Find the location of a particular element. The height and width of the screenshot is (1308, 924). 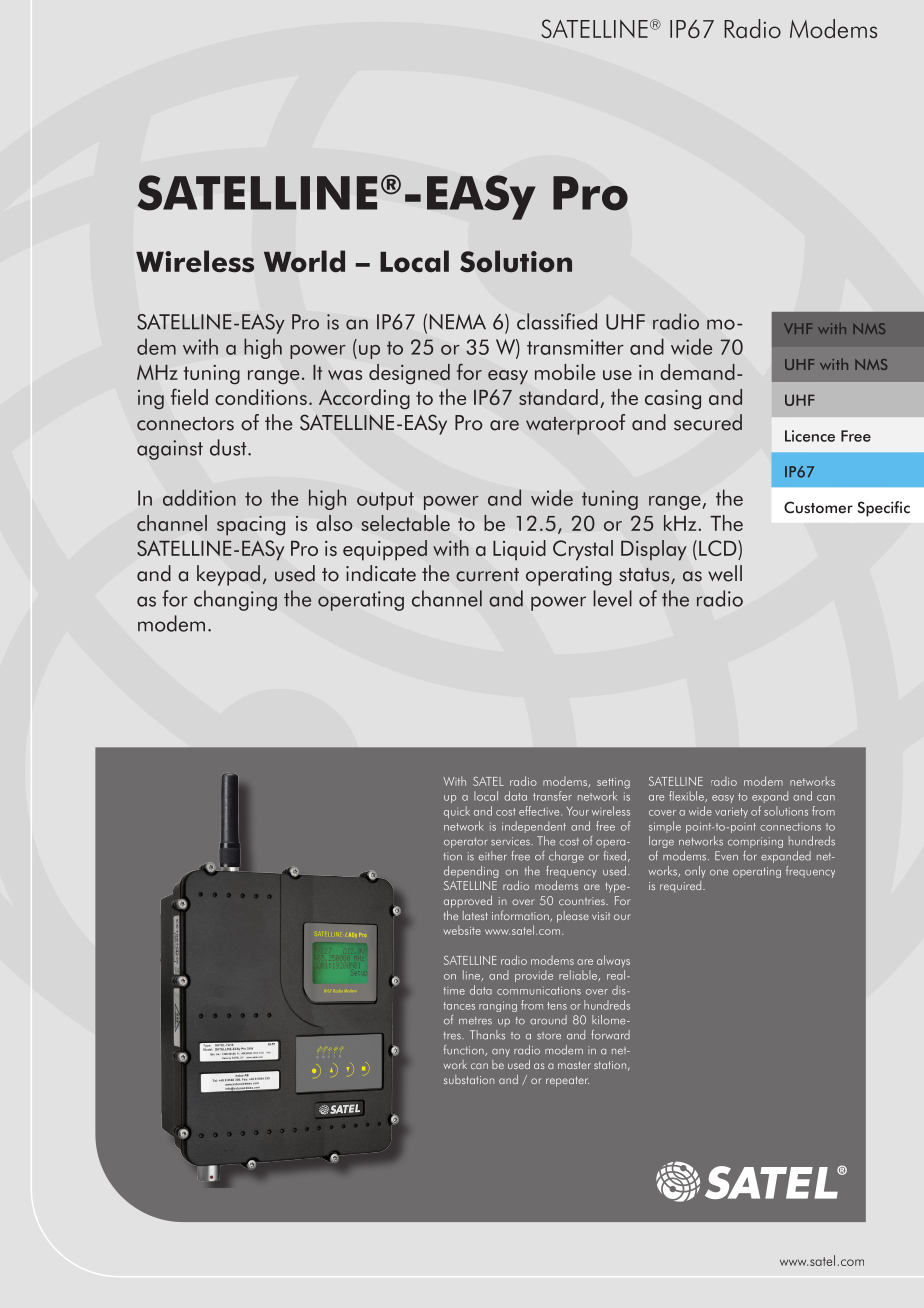

comprising is located at coordinates (755, 842).
